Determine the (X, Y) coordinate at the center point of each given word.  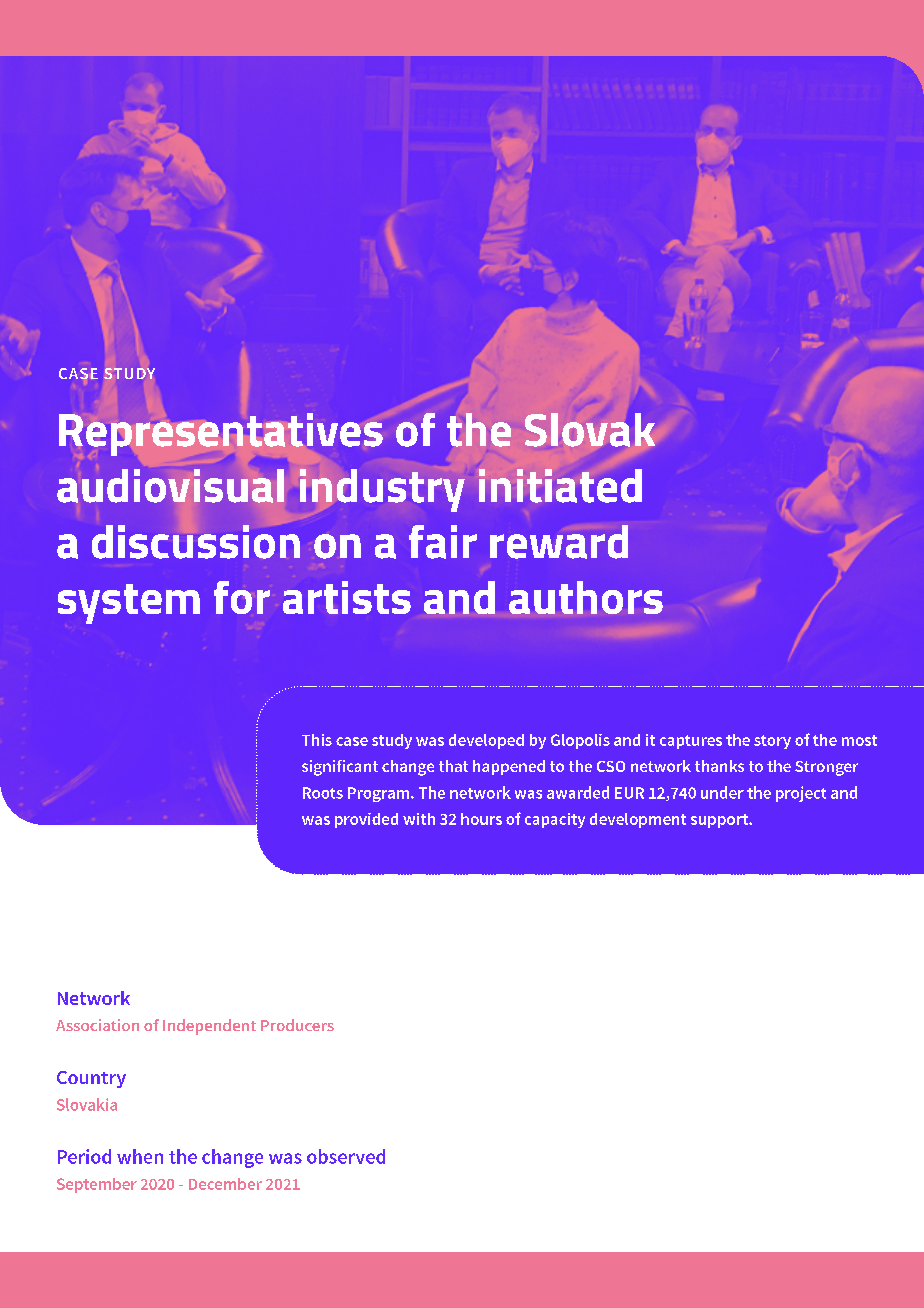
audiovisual (170, 486)
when (140, 1156)
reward (559, 542)
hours (481, 819)
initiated (560, 486)
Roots (323, 793)
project (801, 794)
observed (346, 1156)
